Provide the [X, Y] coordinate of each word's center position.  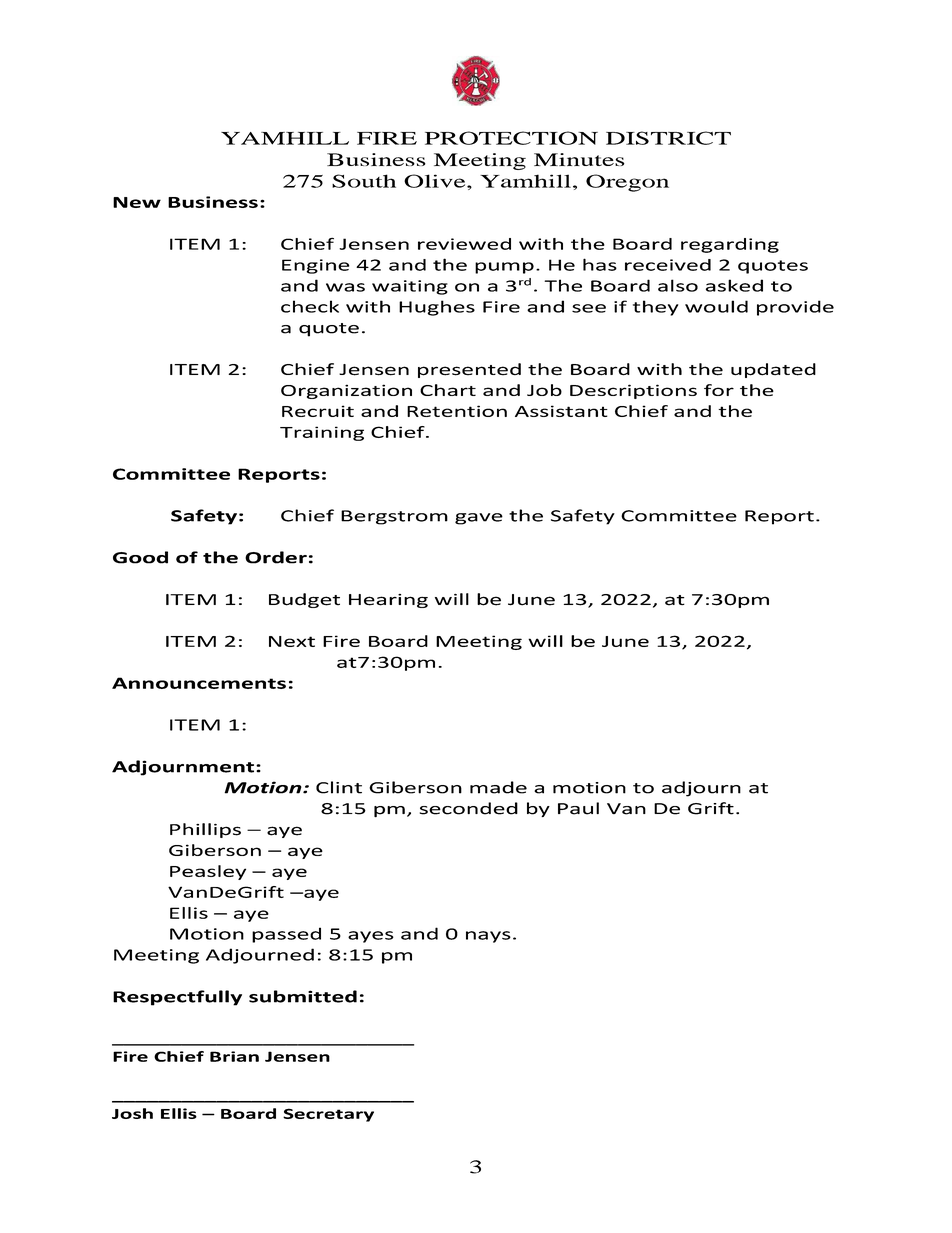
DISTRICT [668, 138]
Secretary [328, 1115]
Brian [234, 1056]
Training [322, 433]
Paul [578, 808]
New [137, 202]
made [498, 787]
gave [479, 519]
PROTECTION [511, 138]
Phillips [205, 830]
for [719, 390]
